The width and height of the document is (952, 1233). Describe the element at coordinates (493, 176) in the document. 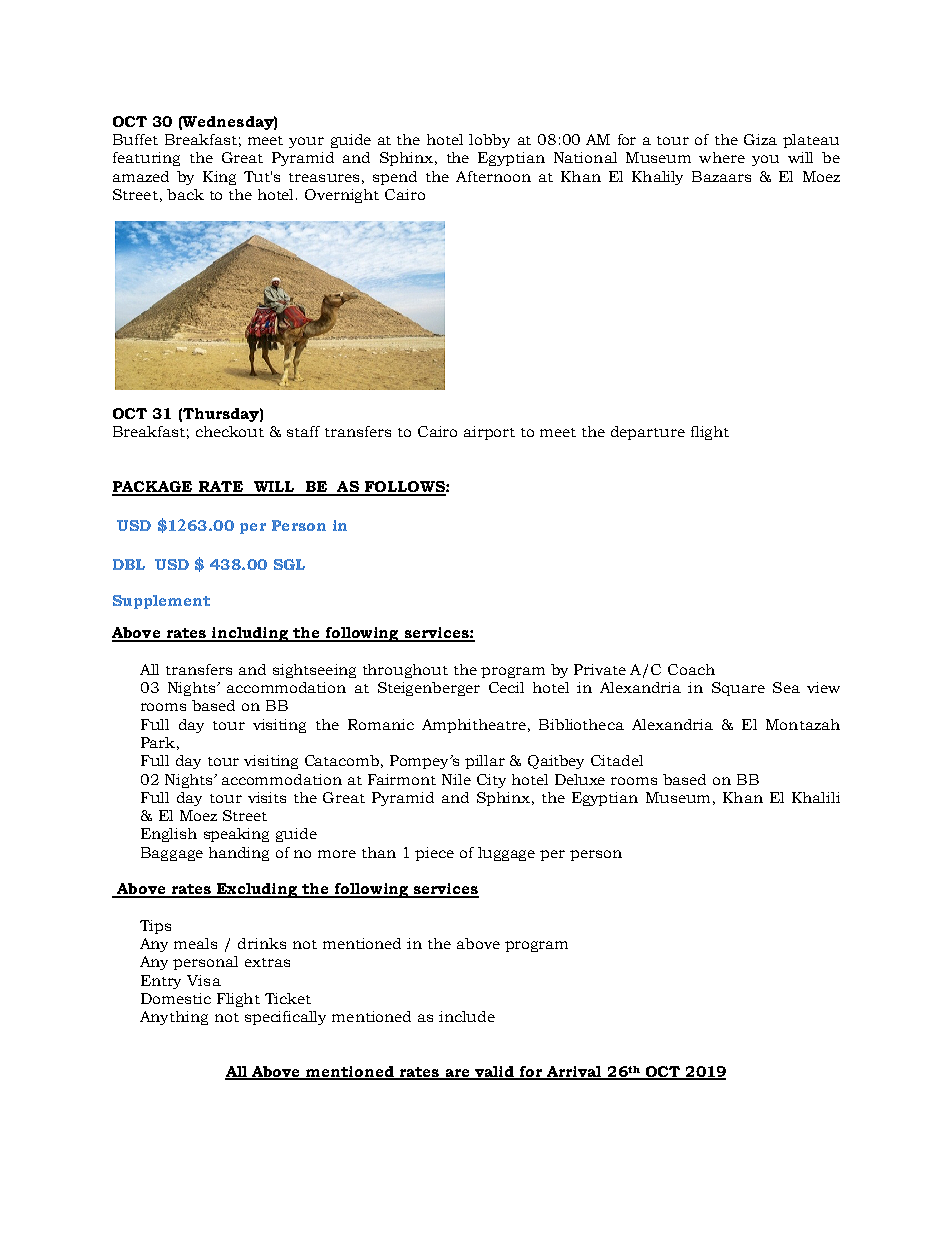

I see `Afternoon` at that location.
